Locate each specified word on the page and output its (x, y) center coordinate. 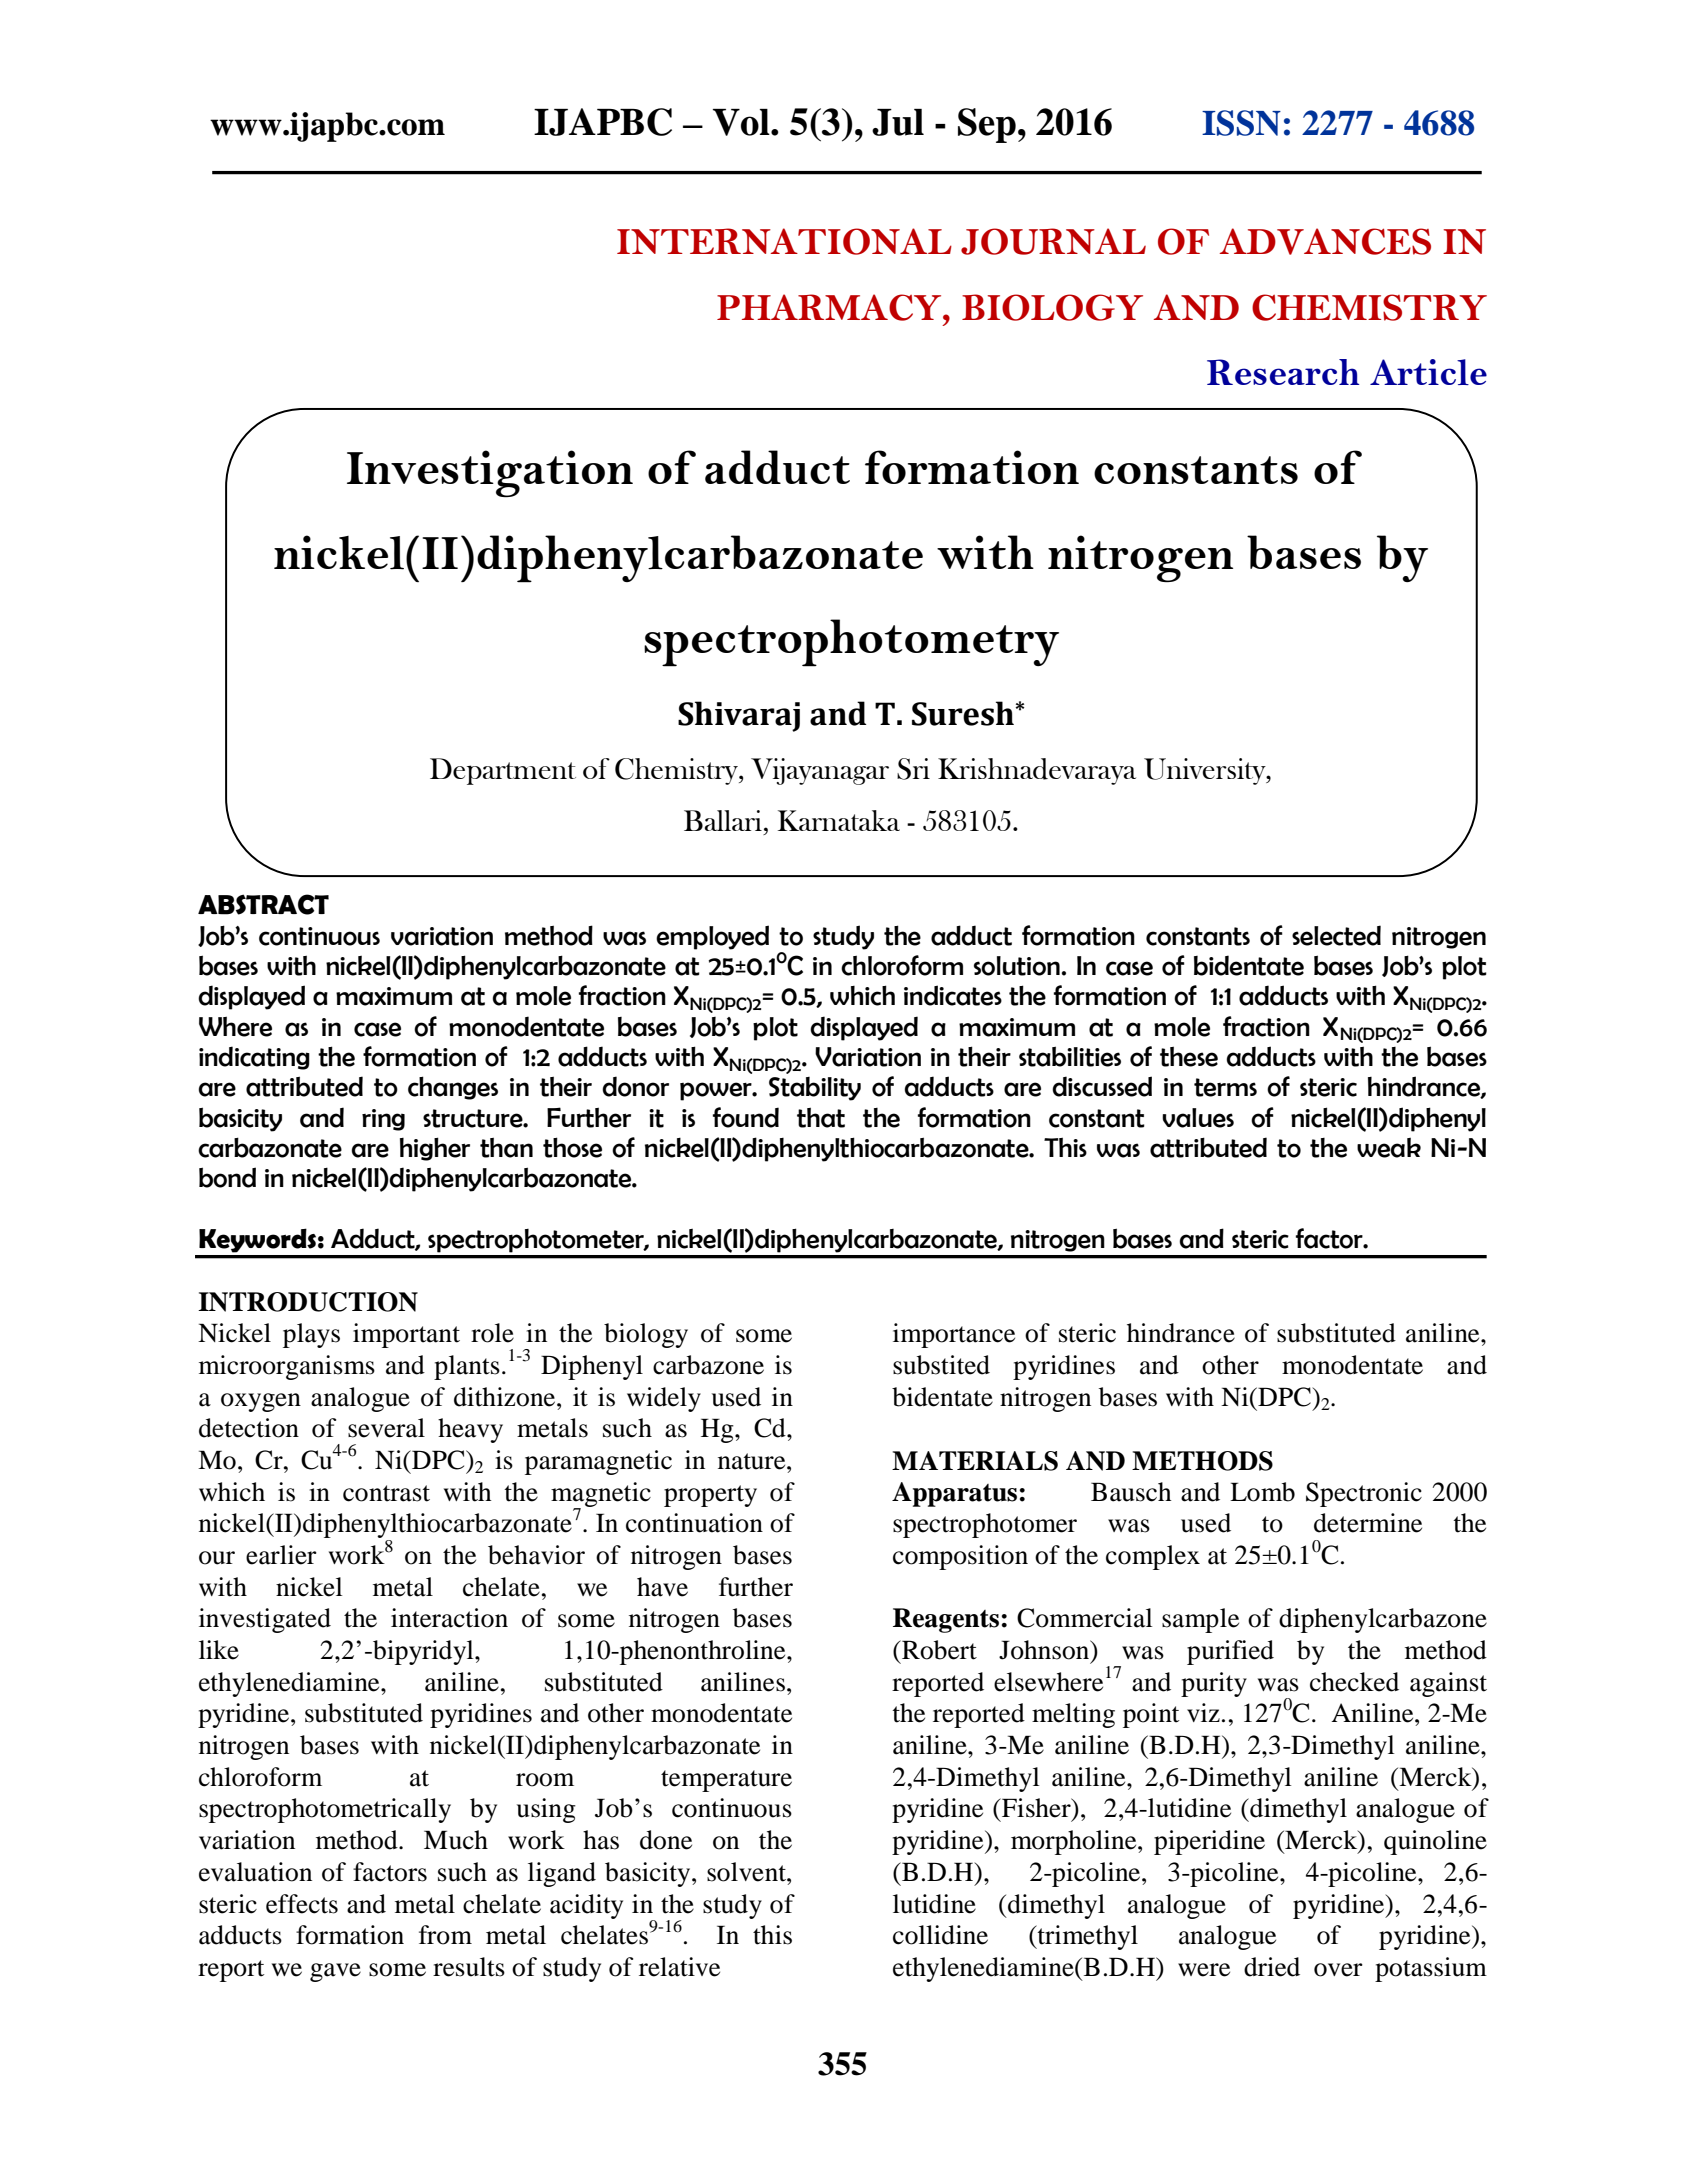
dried (1272, 1967)
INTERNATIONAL (784, 241)
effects (302, 1904)
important (406, 1335)
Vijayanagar (820, 771)
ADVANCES (1325, 241)
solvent (747, 1872)
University (1206, 771)
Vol (742, 122)
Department (503, 771)
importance (954, 1335)
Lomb (1262, 1492)
